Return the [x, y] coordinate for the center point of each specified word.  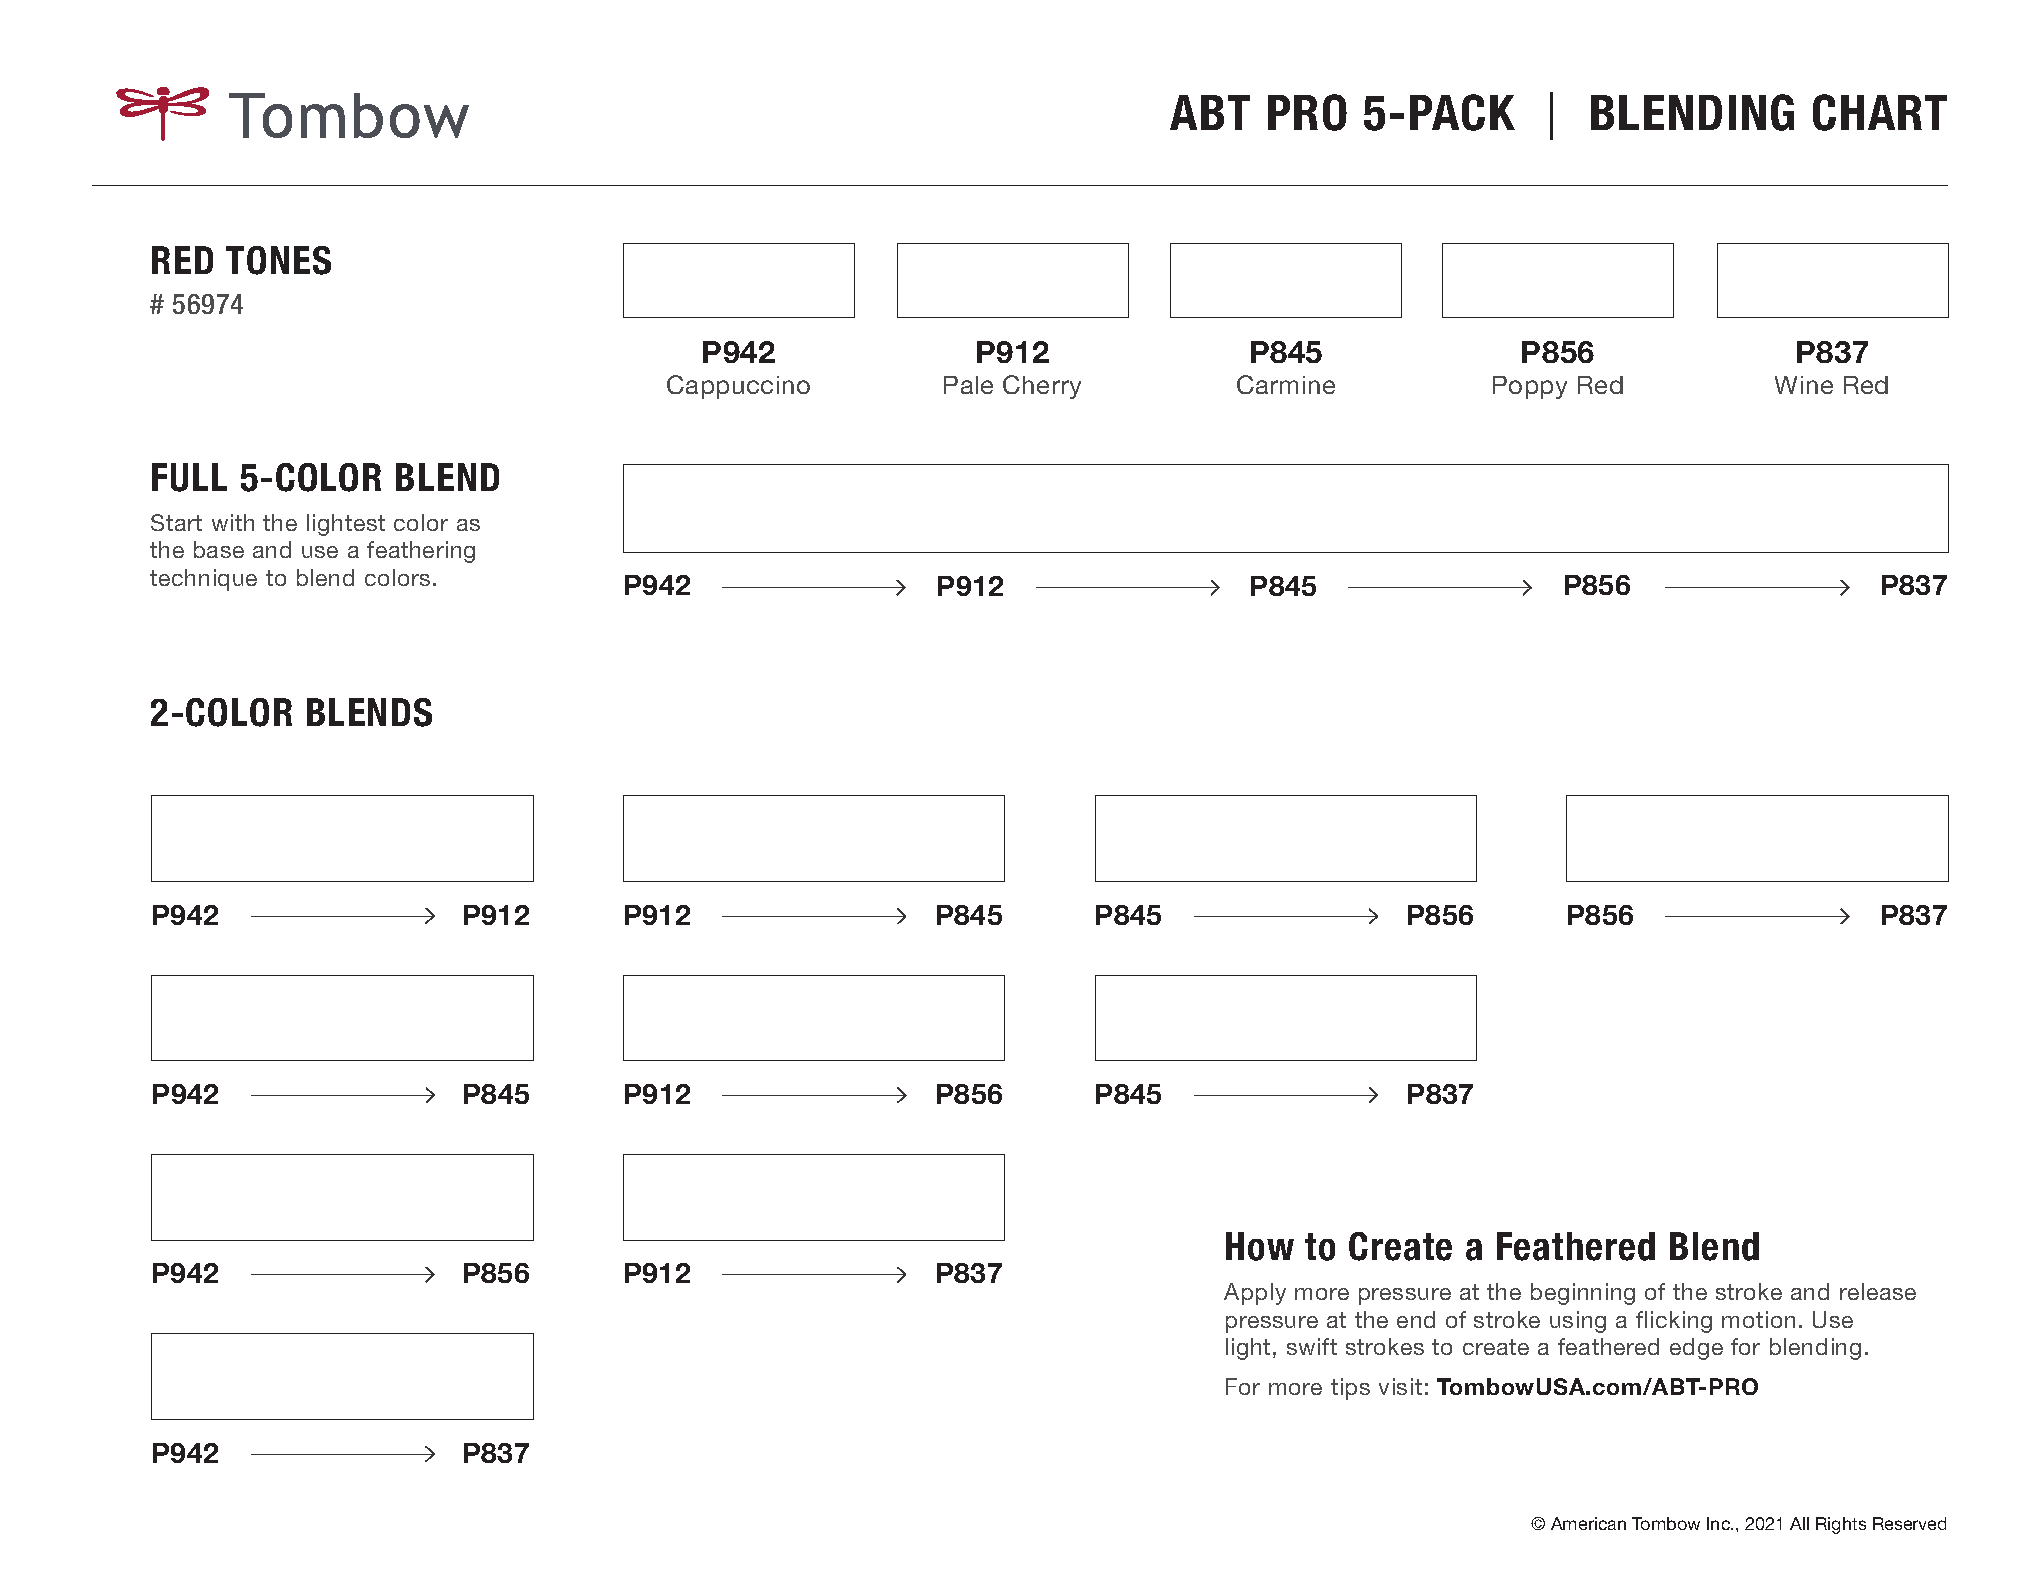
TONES [278, 260]
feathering [421, 552]
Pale [968, 385]
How [1260, 1246]
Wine [1804, 385]
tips [1350, 1389]
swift [1312, 1346]
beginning [1583, 1294]
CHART [1880, 112]
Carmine [1286, 384]
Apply [1255, 1294]
